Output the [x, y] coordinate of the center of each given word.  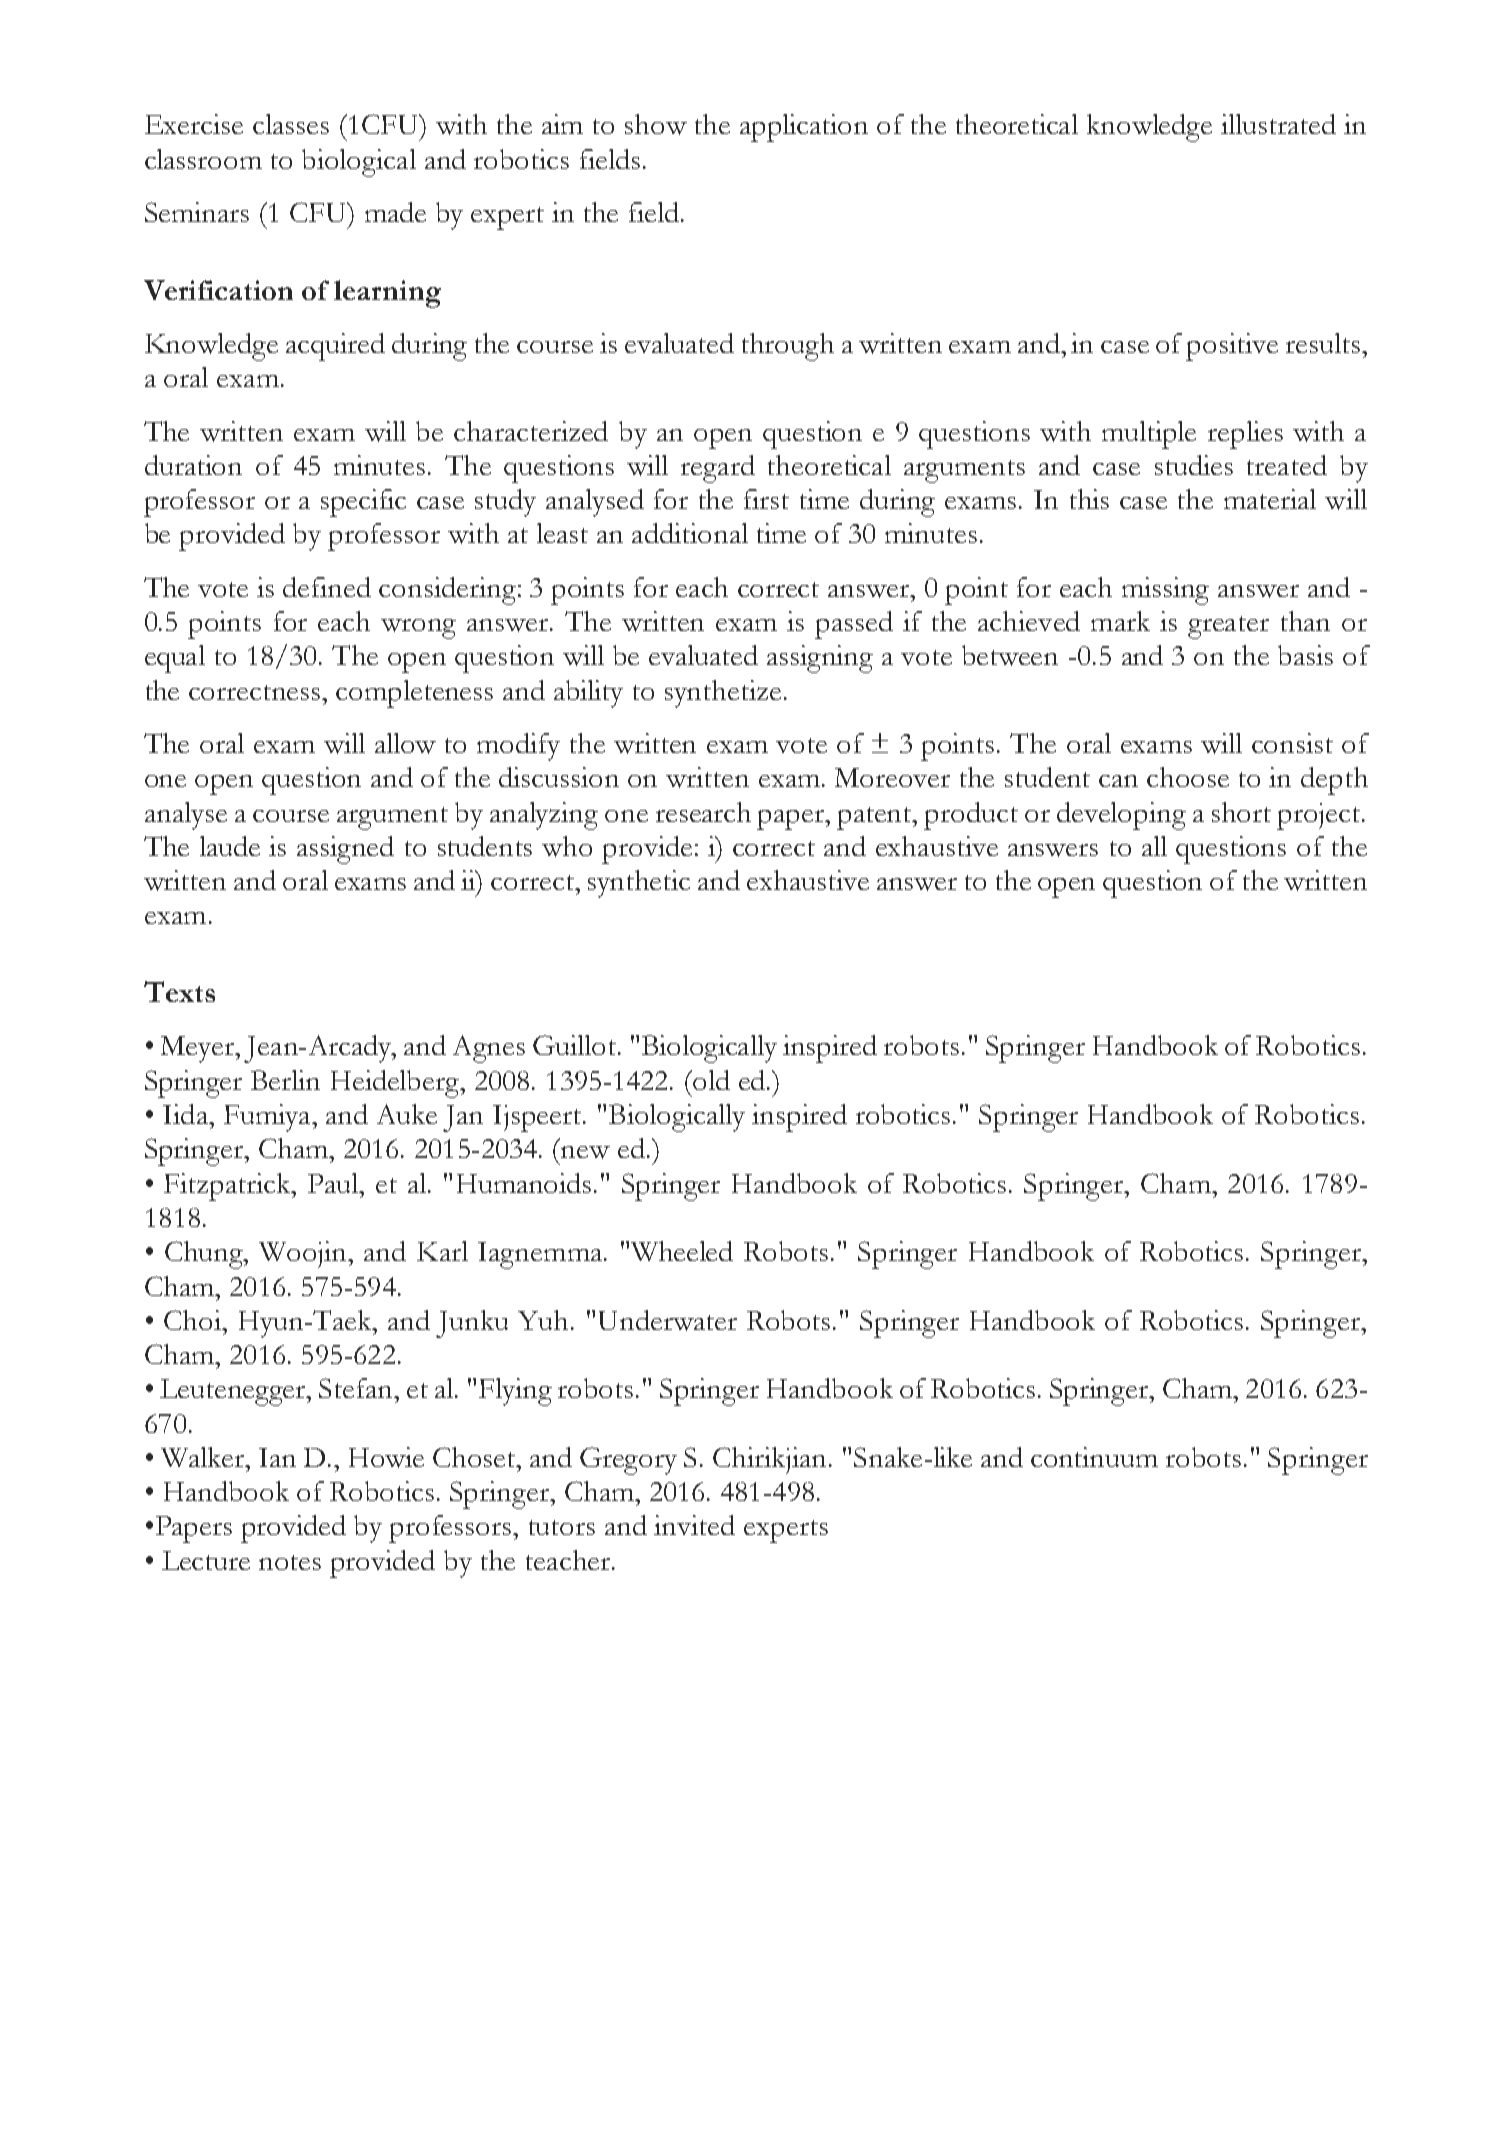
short [1241, 812]
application [804, 128]
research [703, 812]
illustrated [1278, 124]
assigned [345, 850]
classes [291, 124]
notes [290, 1562]
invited [694, 1525]
